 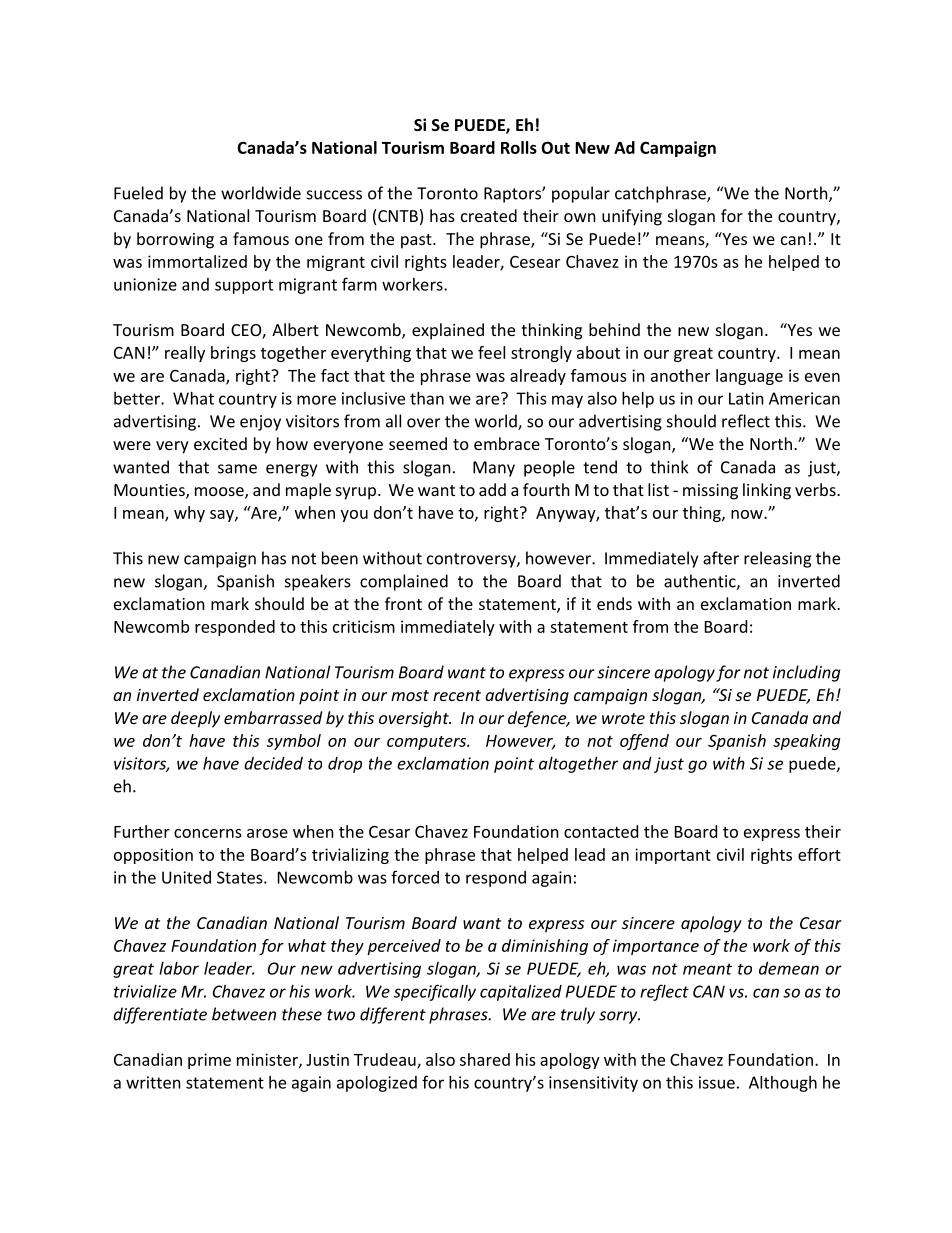 What do you see at coordinates (632, 217) in the screenshot?
I see `unifying` at bounding box center [632, 217].
